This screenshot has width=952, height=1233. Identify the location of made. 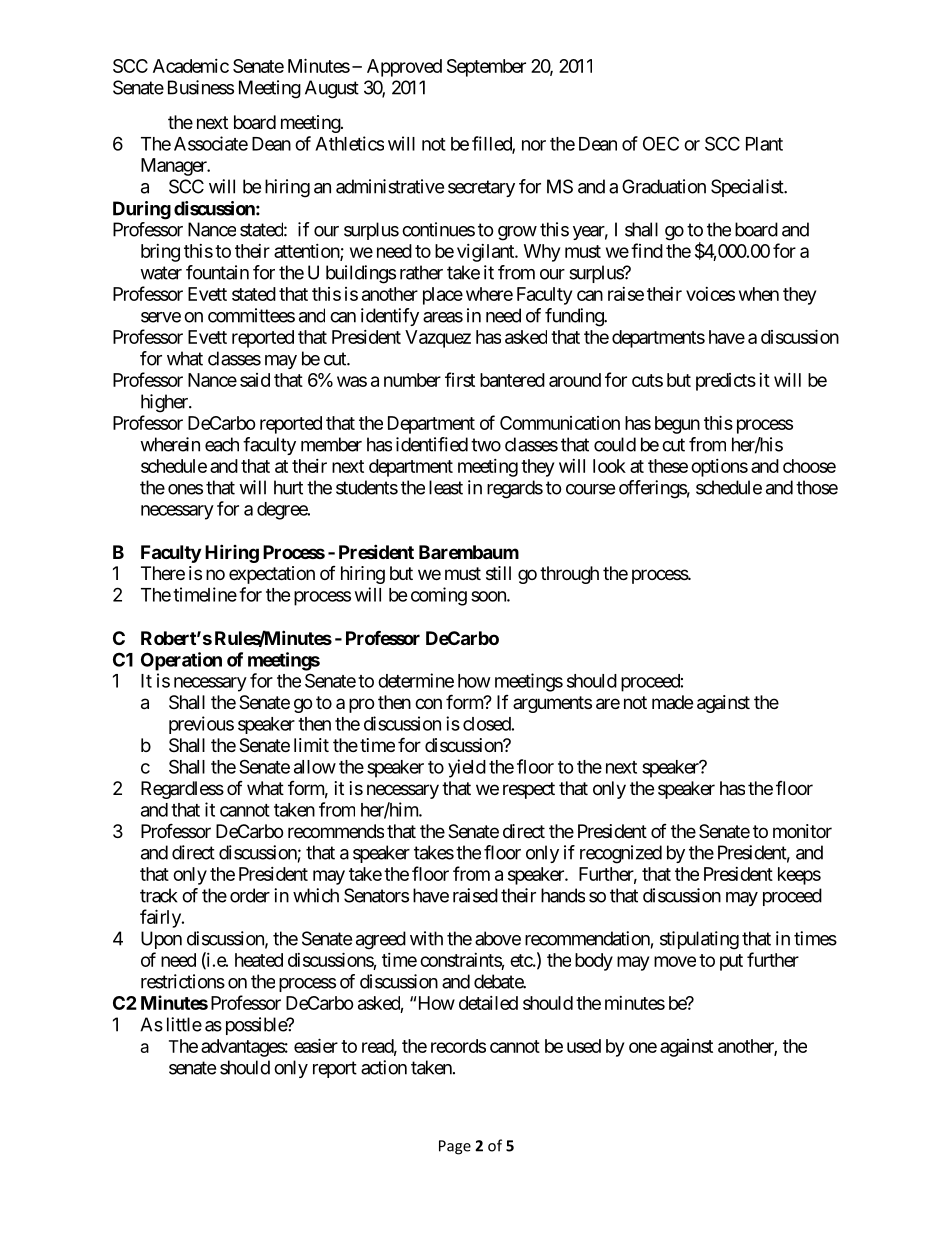
(672, 702).
